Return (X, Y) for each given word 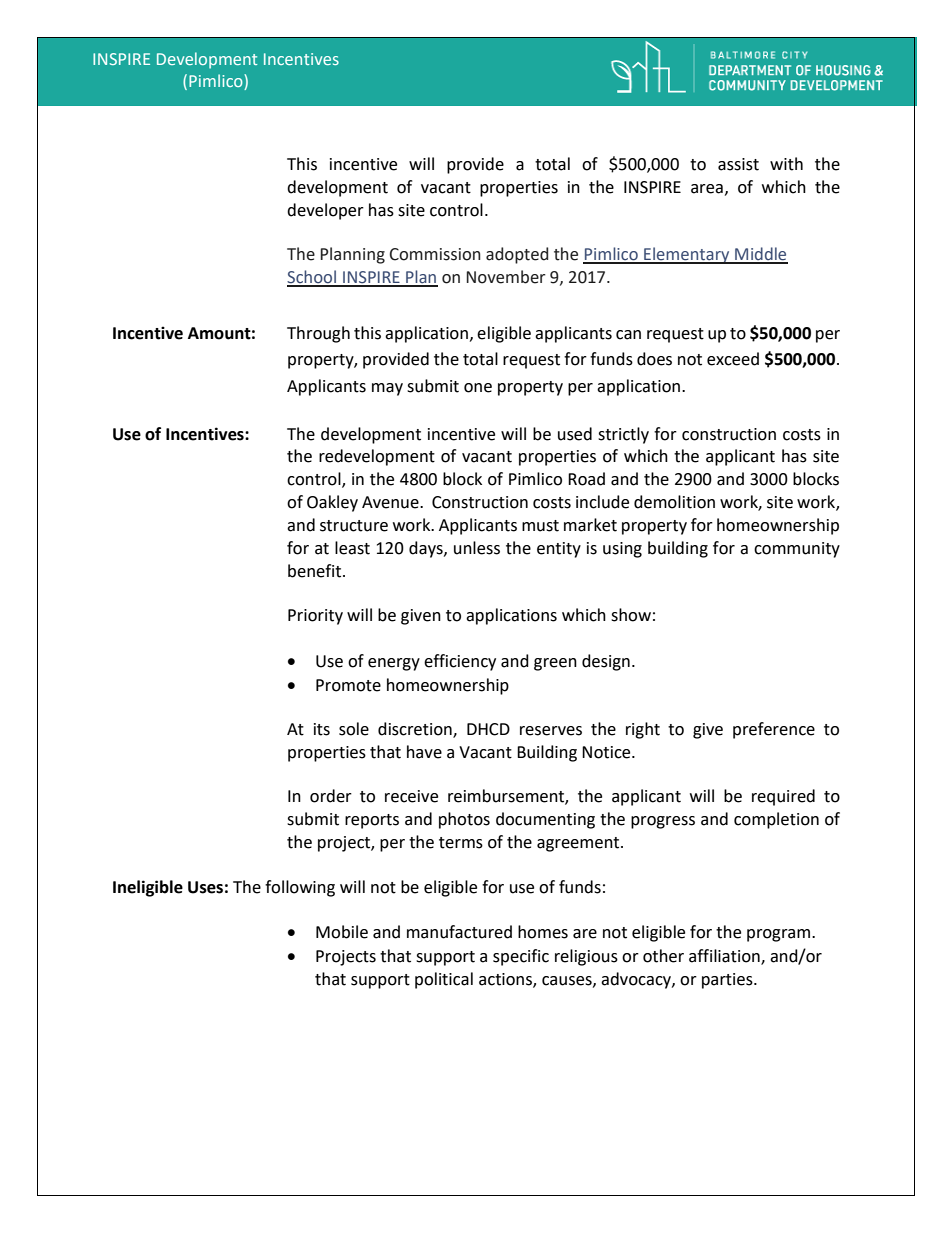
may (387, 389)
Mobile (342, 932)
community (797, 550)
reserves (551, 731)
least (352, 548)
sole (354, 729)
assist (738, 164)
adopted (517, 255)
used (575, 434)
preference (774, 730)
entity (559, 550)
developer (325, 211)
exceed (733, 359)
